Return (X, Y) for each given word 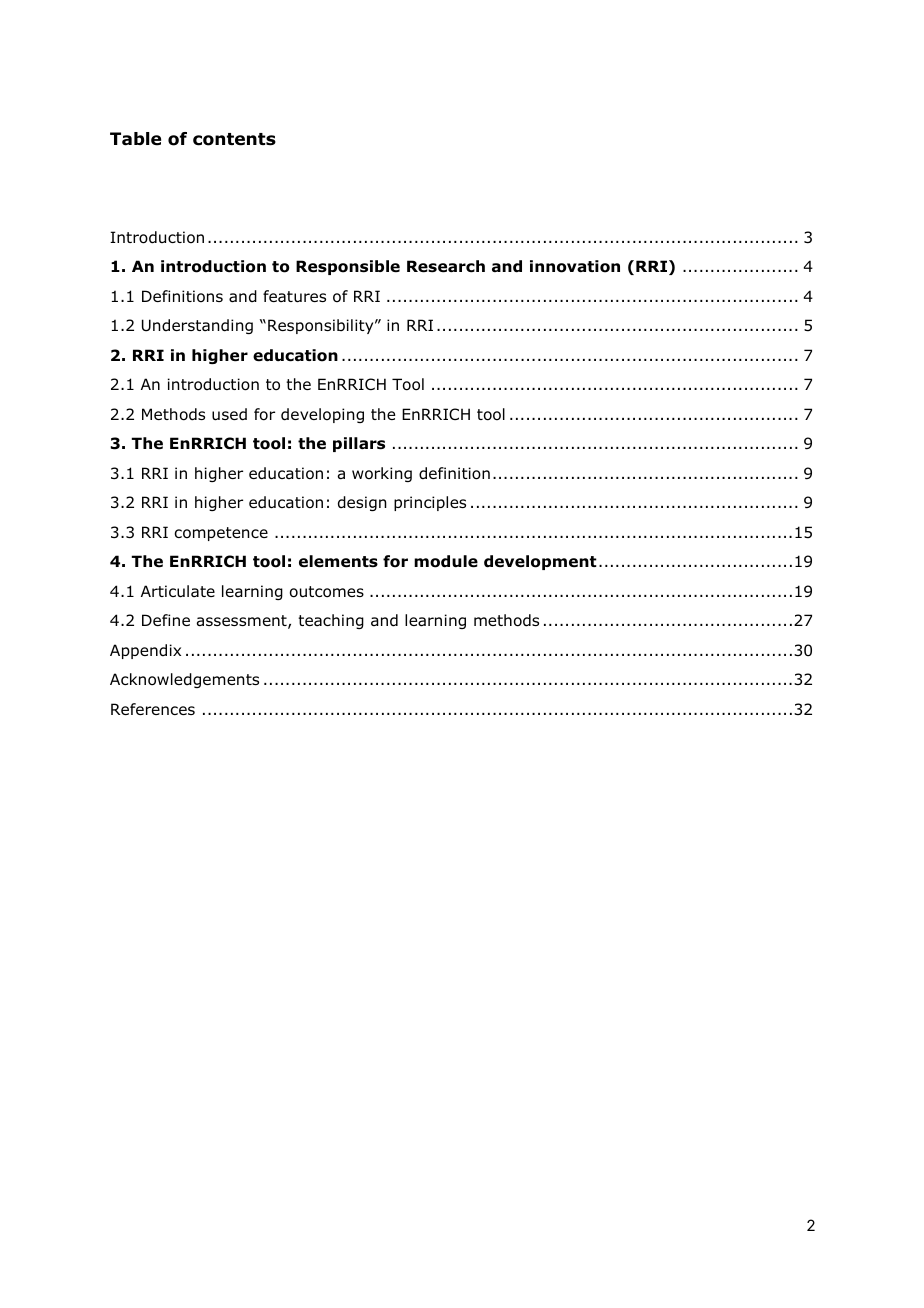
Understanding (197, 326)
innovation (575, 266)
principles (430, 503)
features (294, 296)
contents (234, 139)
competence (221, 534)
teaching (331, 621)
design (362, 503)
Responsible (348, 267)
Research (446, 266)
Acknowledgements (184, 680)
